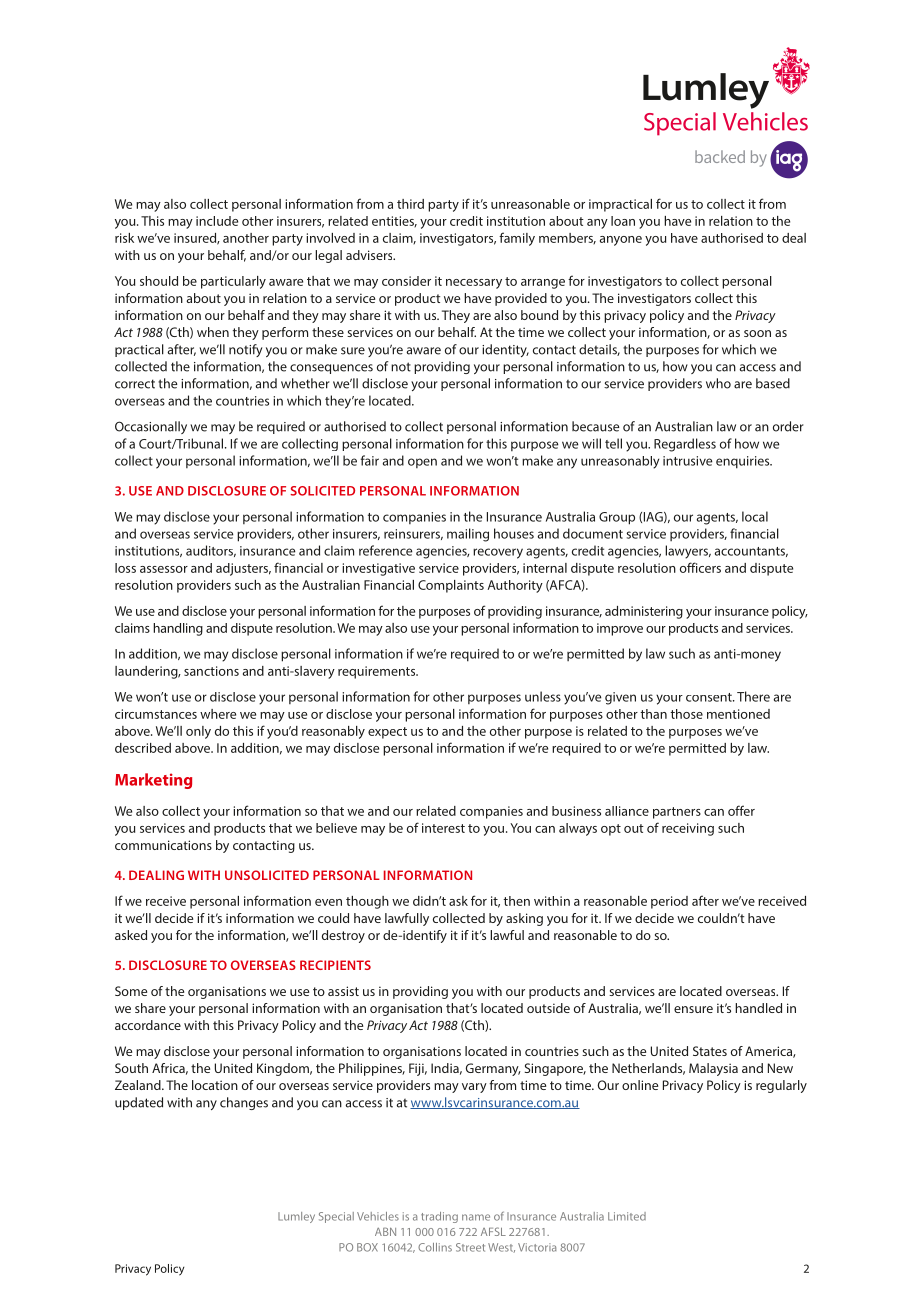 The height and width of the screenshot is (1308, 924). Describe the element at coordinates (387, 733) in the screenshot. I see `expect` at that location.
